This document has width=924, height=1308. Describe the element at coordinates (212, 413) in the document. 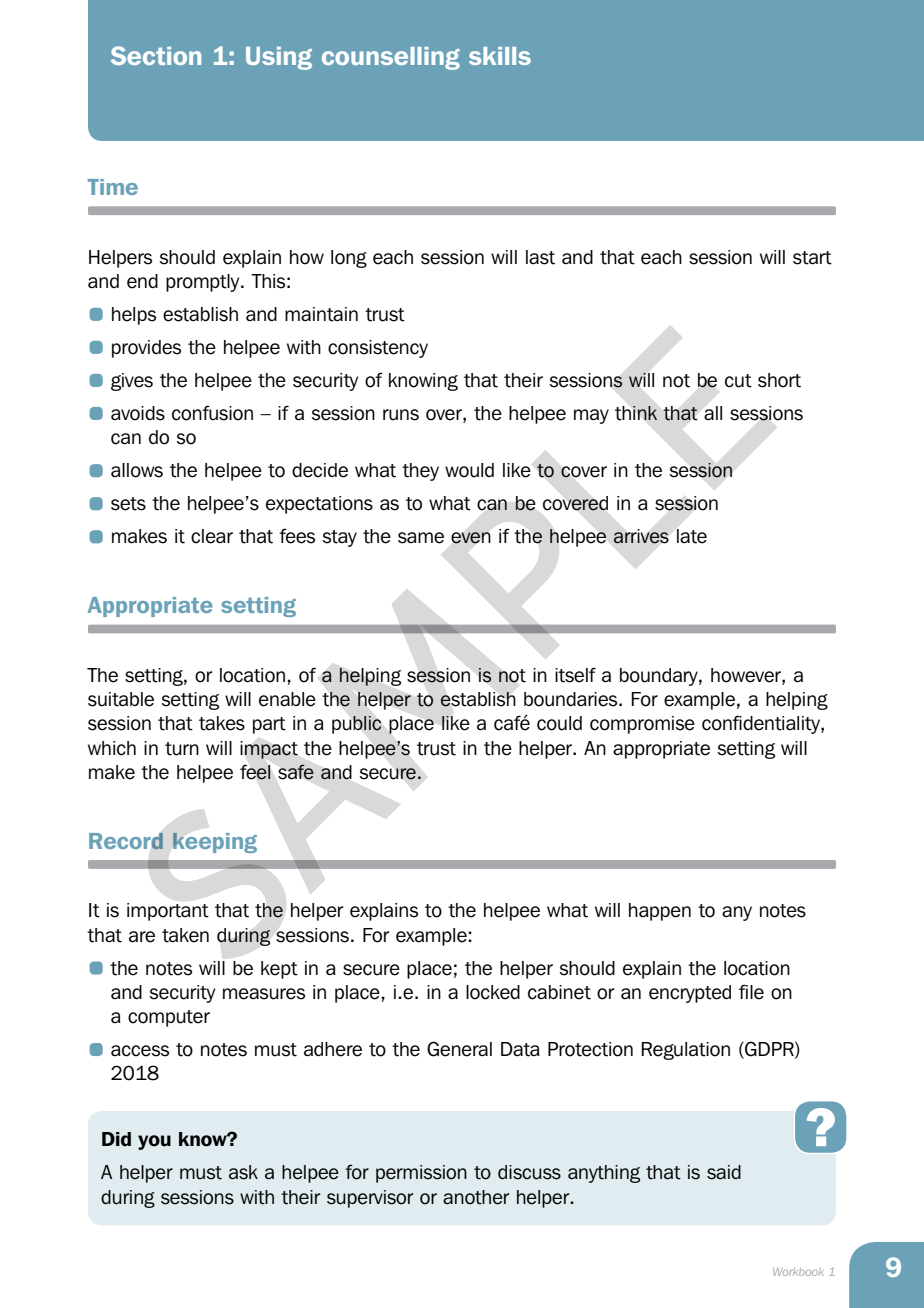

I see `confusion` at that location.
